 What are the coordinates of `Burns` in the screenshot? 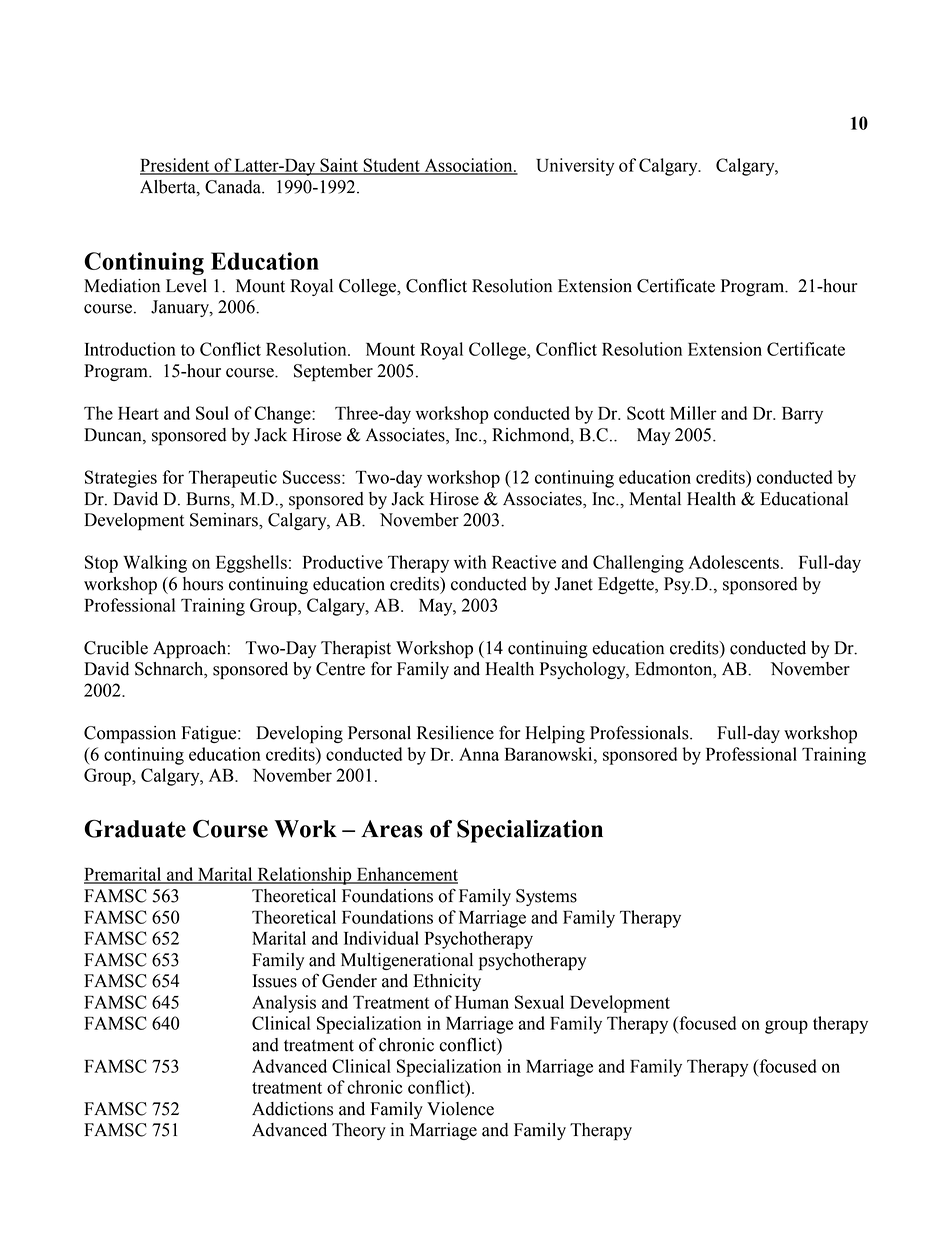 It's located at (209, 499).
